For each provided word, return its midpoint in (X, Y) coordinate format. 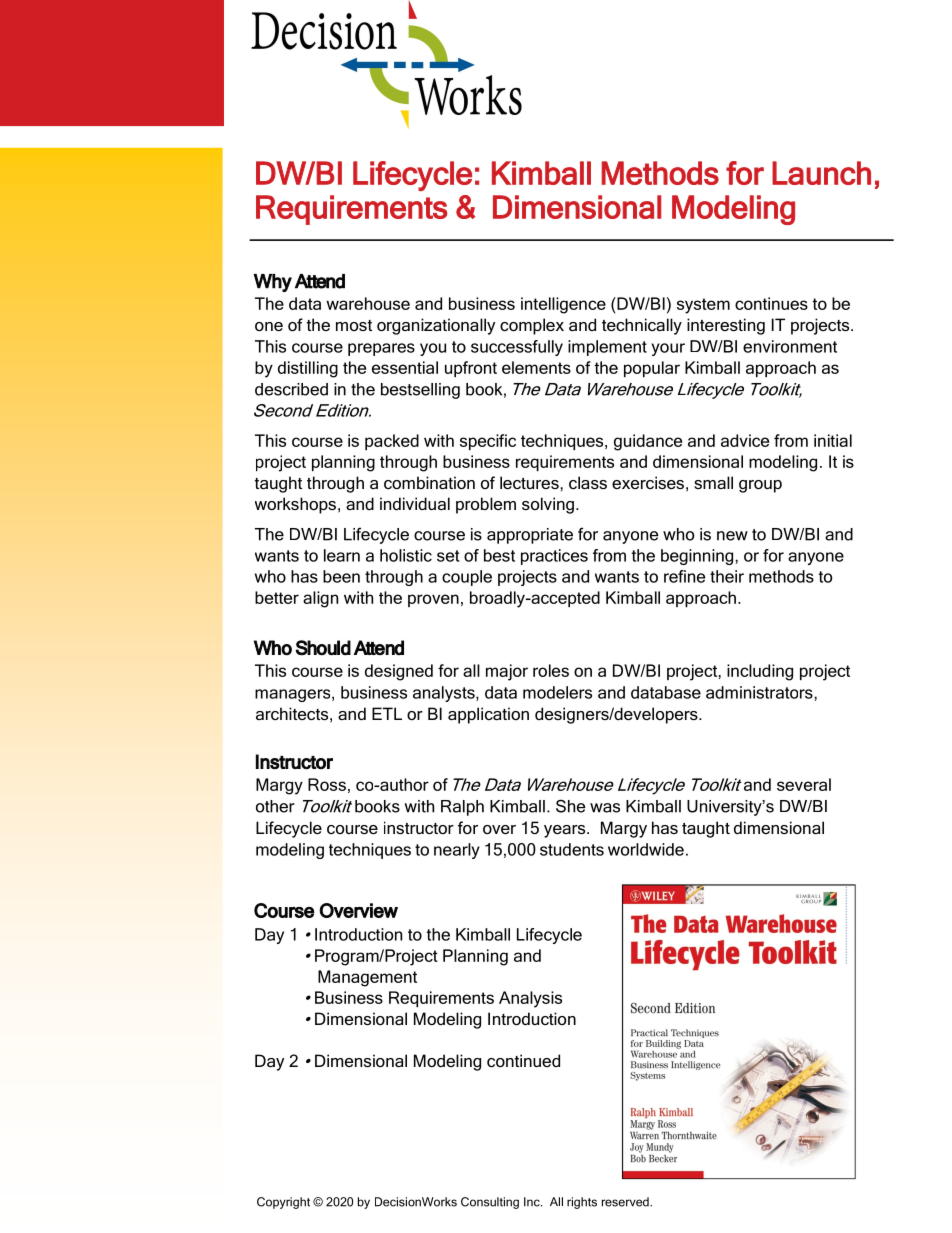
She (570, 806)
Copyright (283, 1203)
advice (745, 440)
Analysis (530, 999)
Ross (327, 784)
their (727, 576)
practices (554, 557)
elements (536, 367)
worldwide (646, 849)
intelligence (563, 305)
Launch (821, 173)
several (804, 784)
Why (273, 283)
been (341, 576)
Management (367, 978)
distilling (308, 369)
